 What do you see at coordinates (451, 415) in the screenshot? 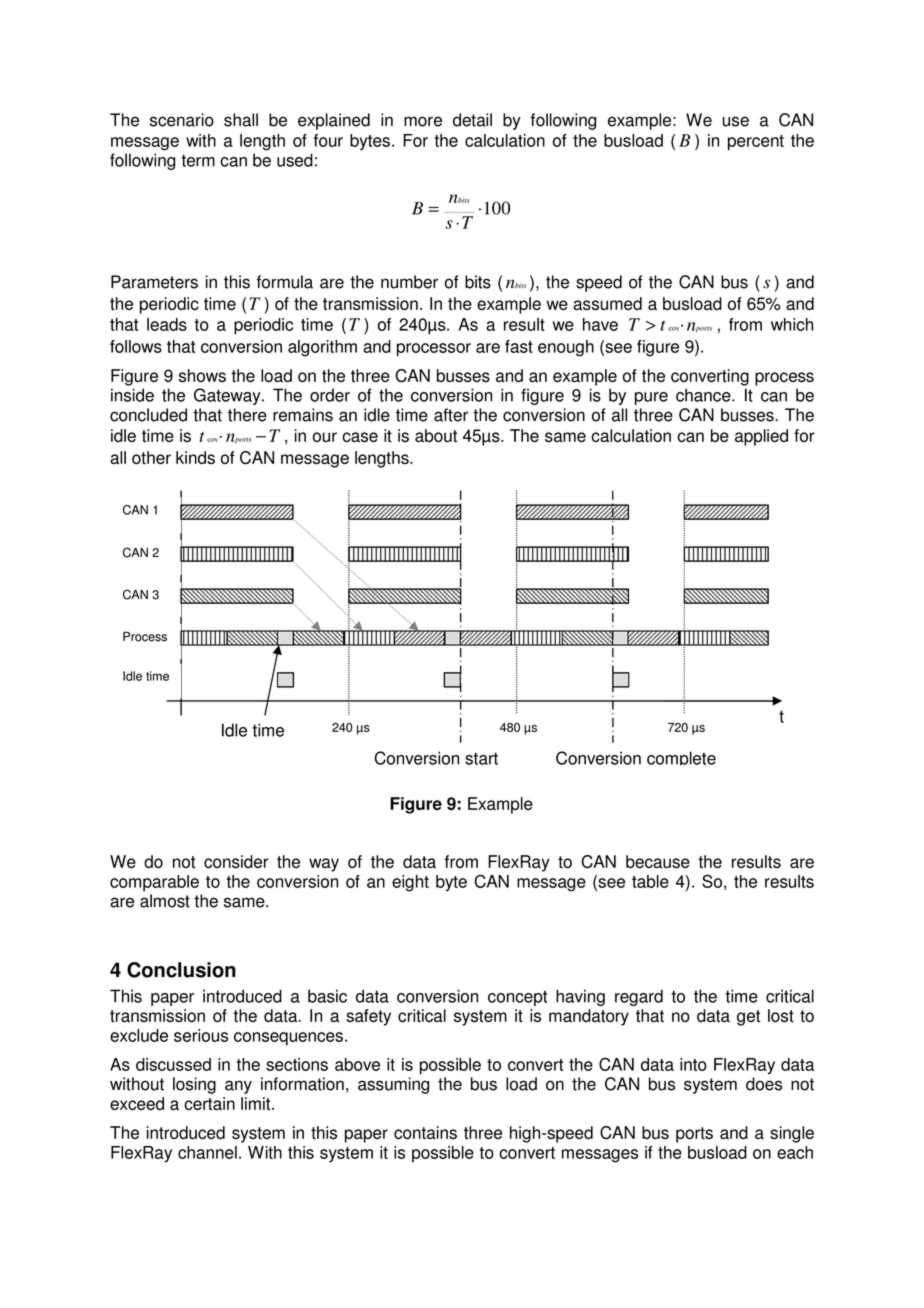
I see `after` at bounding box center [451, 415].
